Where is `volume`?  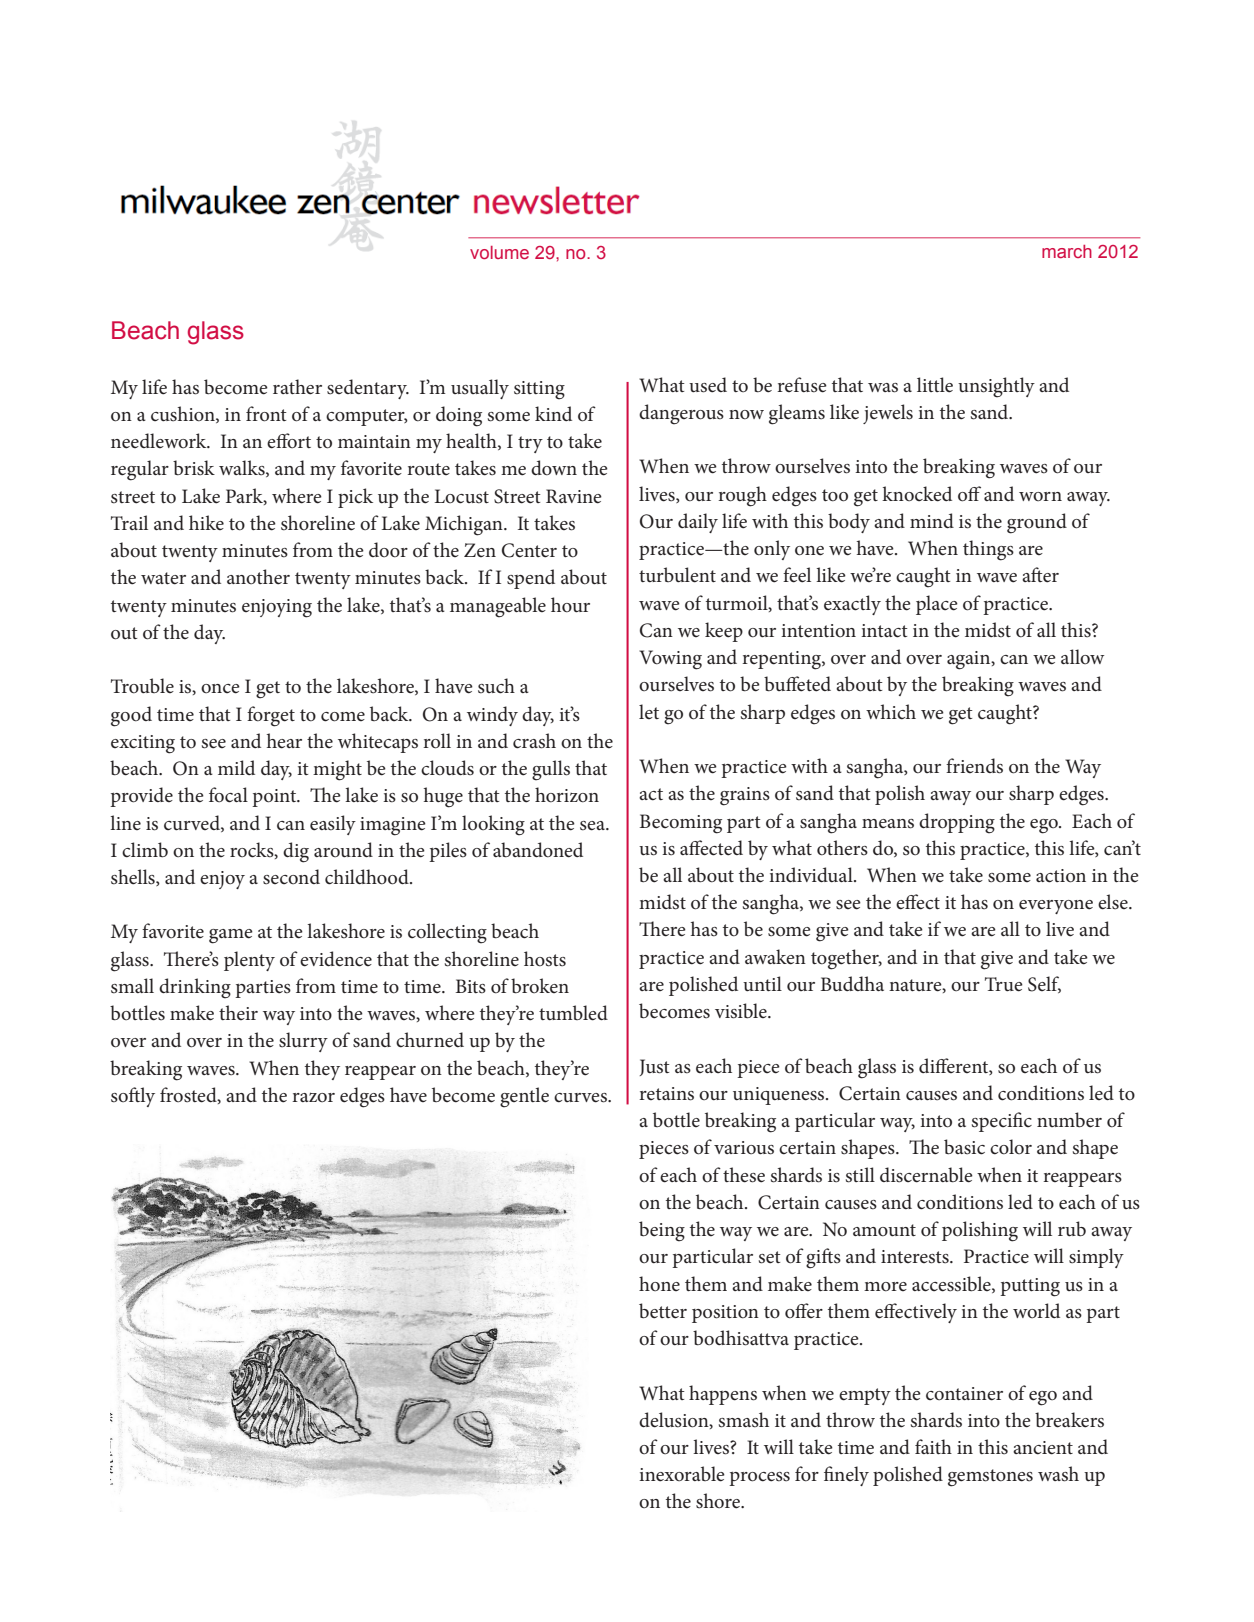 volume is located at coordinates (499, 252).
